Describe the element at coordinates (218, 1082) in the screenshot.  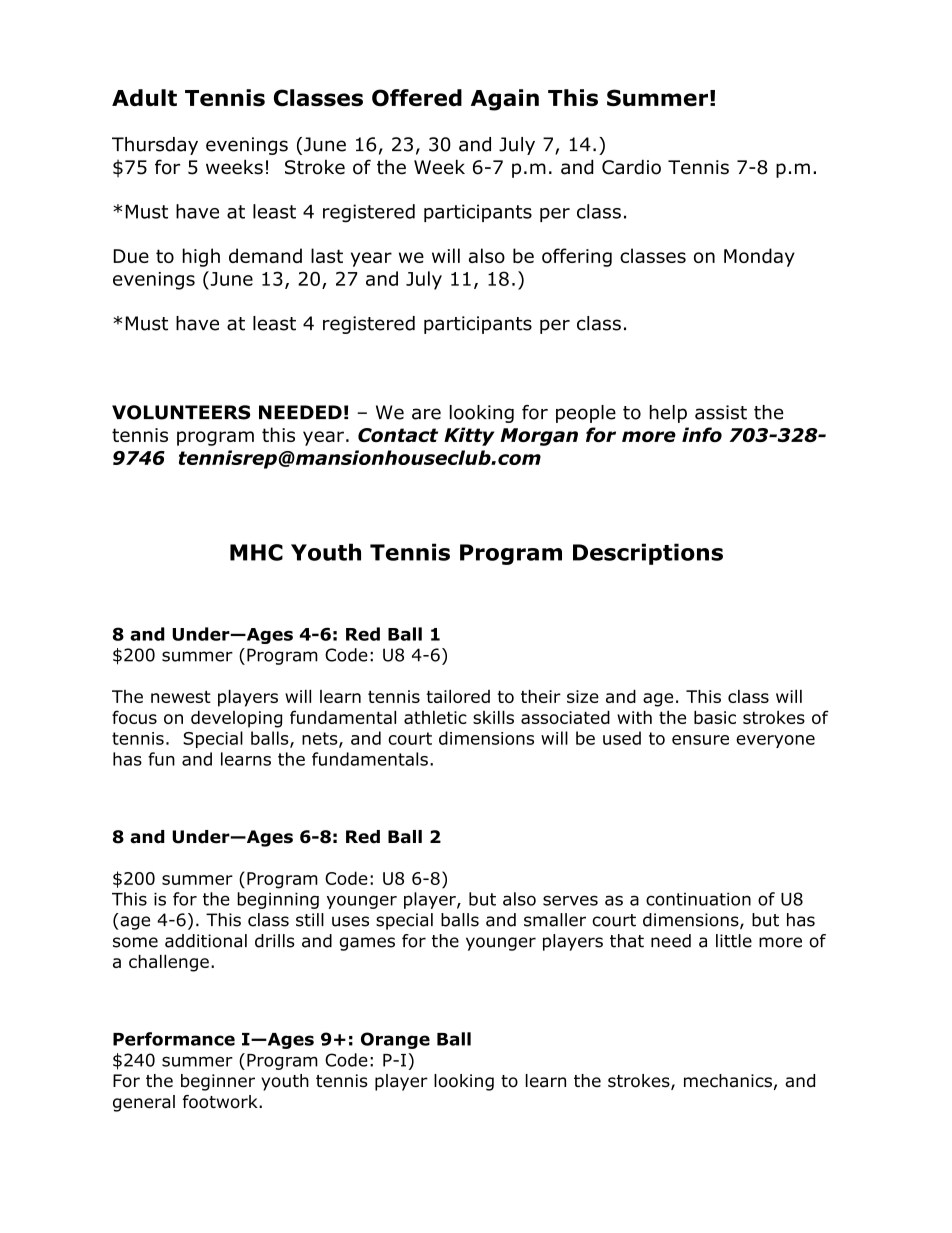
I see `beginner` at that location.
